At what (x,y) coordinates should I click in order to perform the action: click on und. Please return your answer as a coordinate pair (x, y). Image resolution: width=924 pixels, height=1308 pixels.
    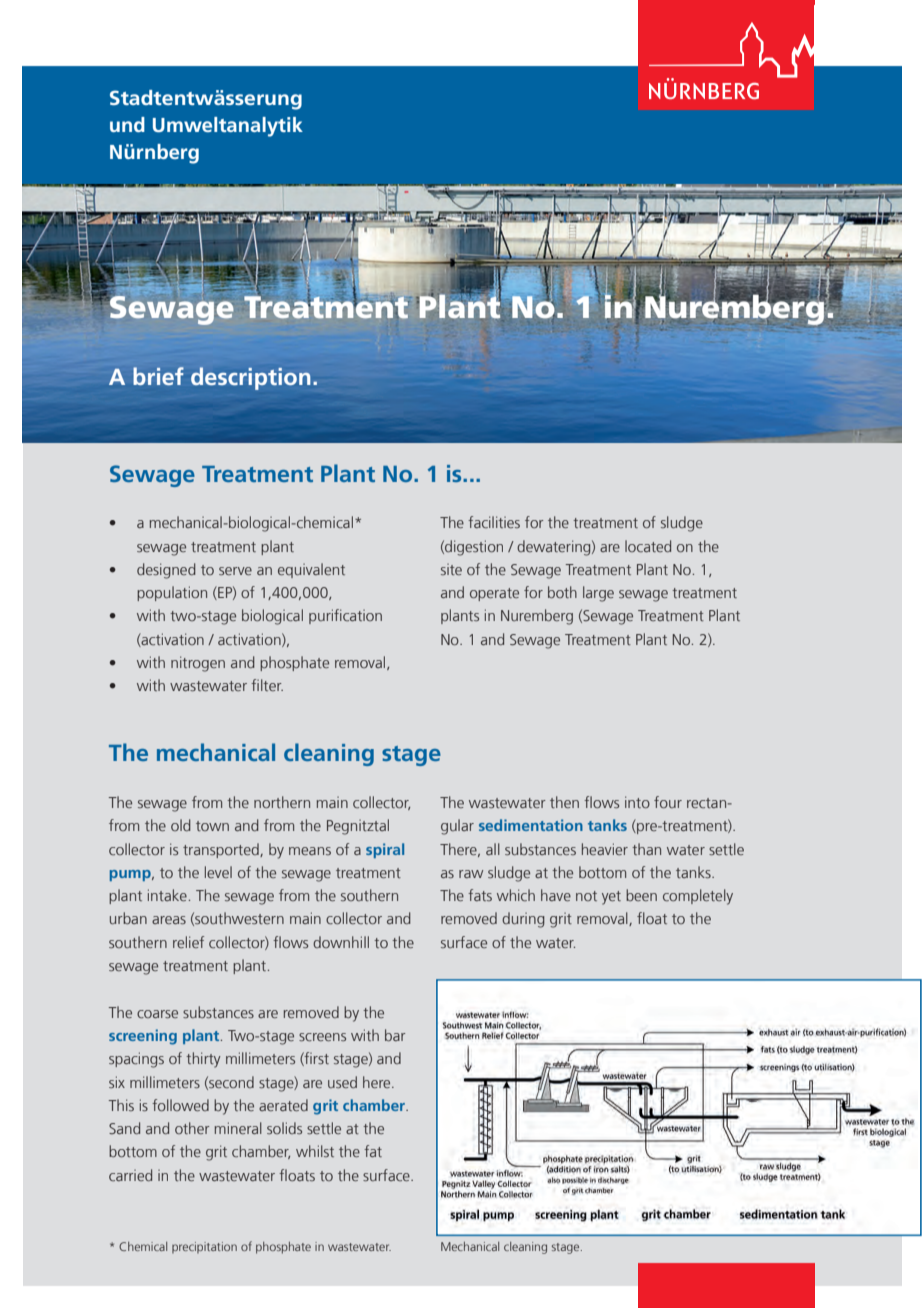
    Looking at the image, I should click on (127, 124).
